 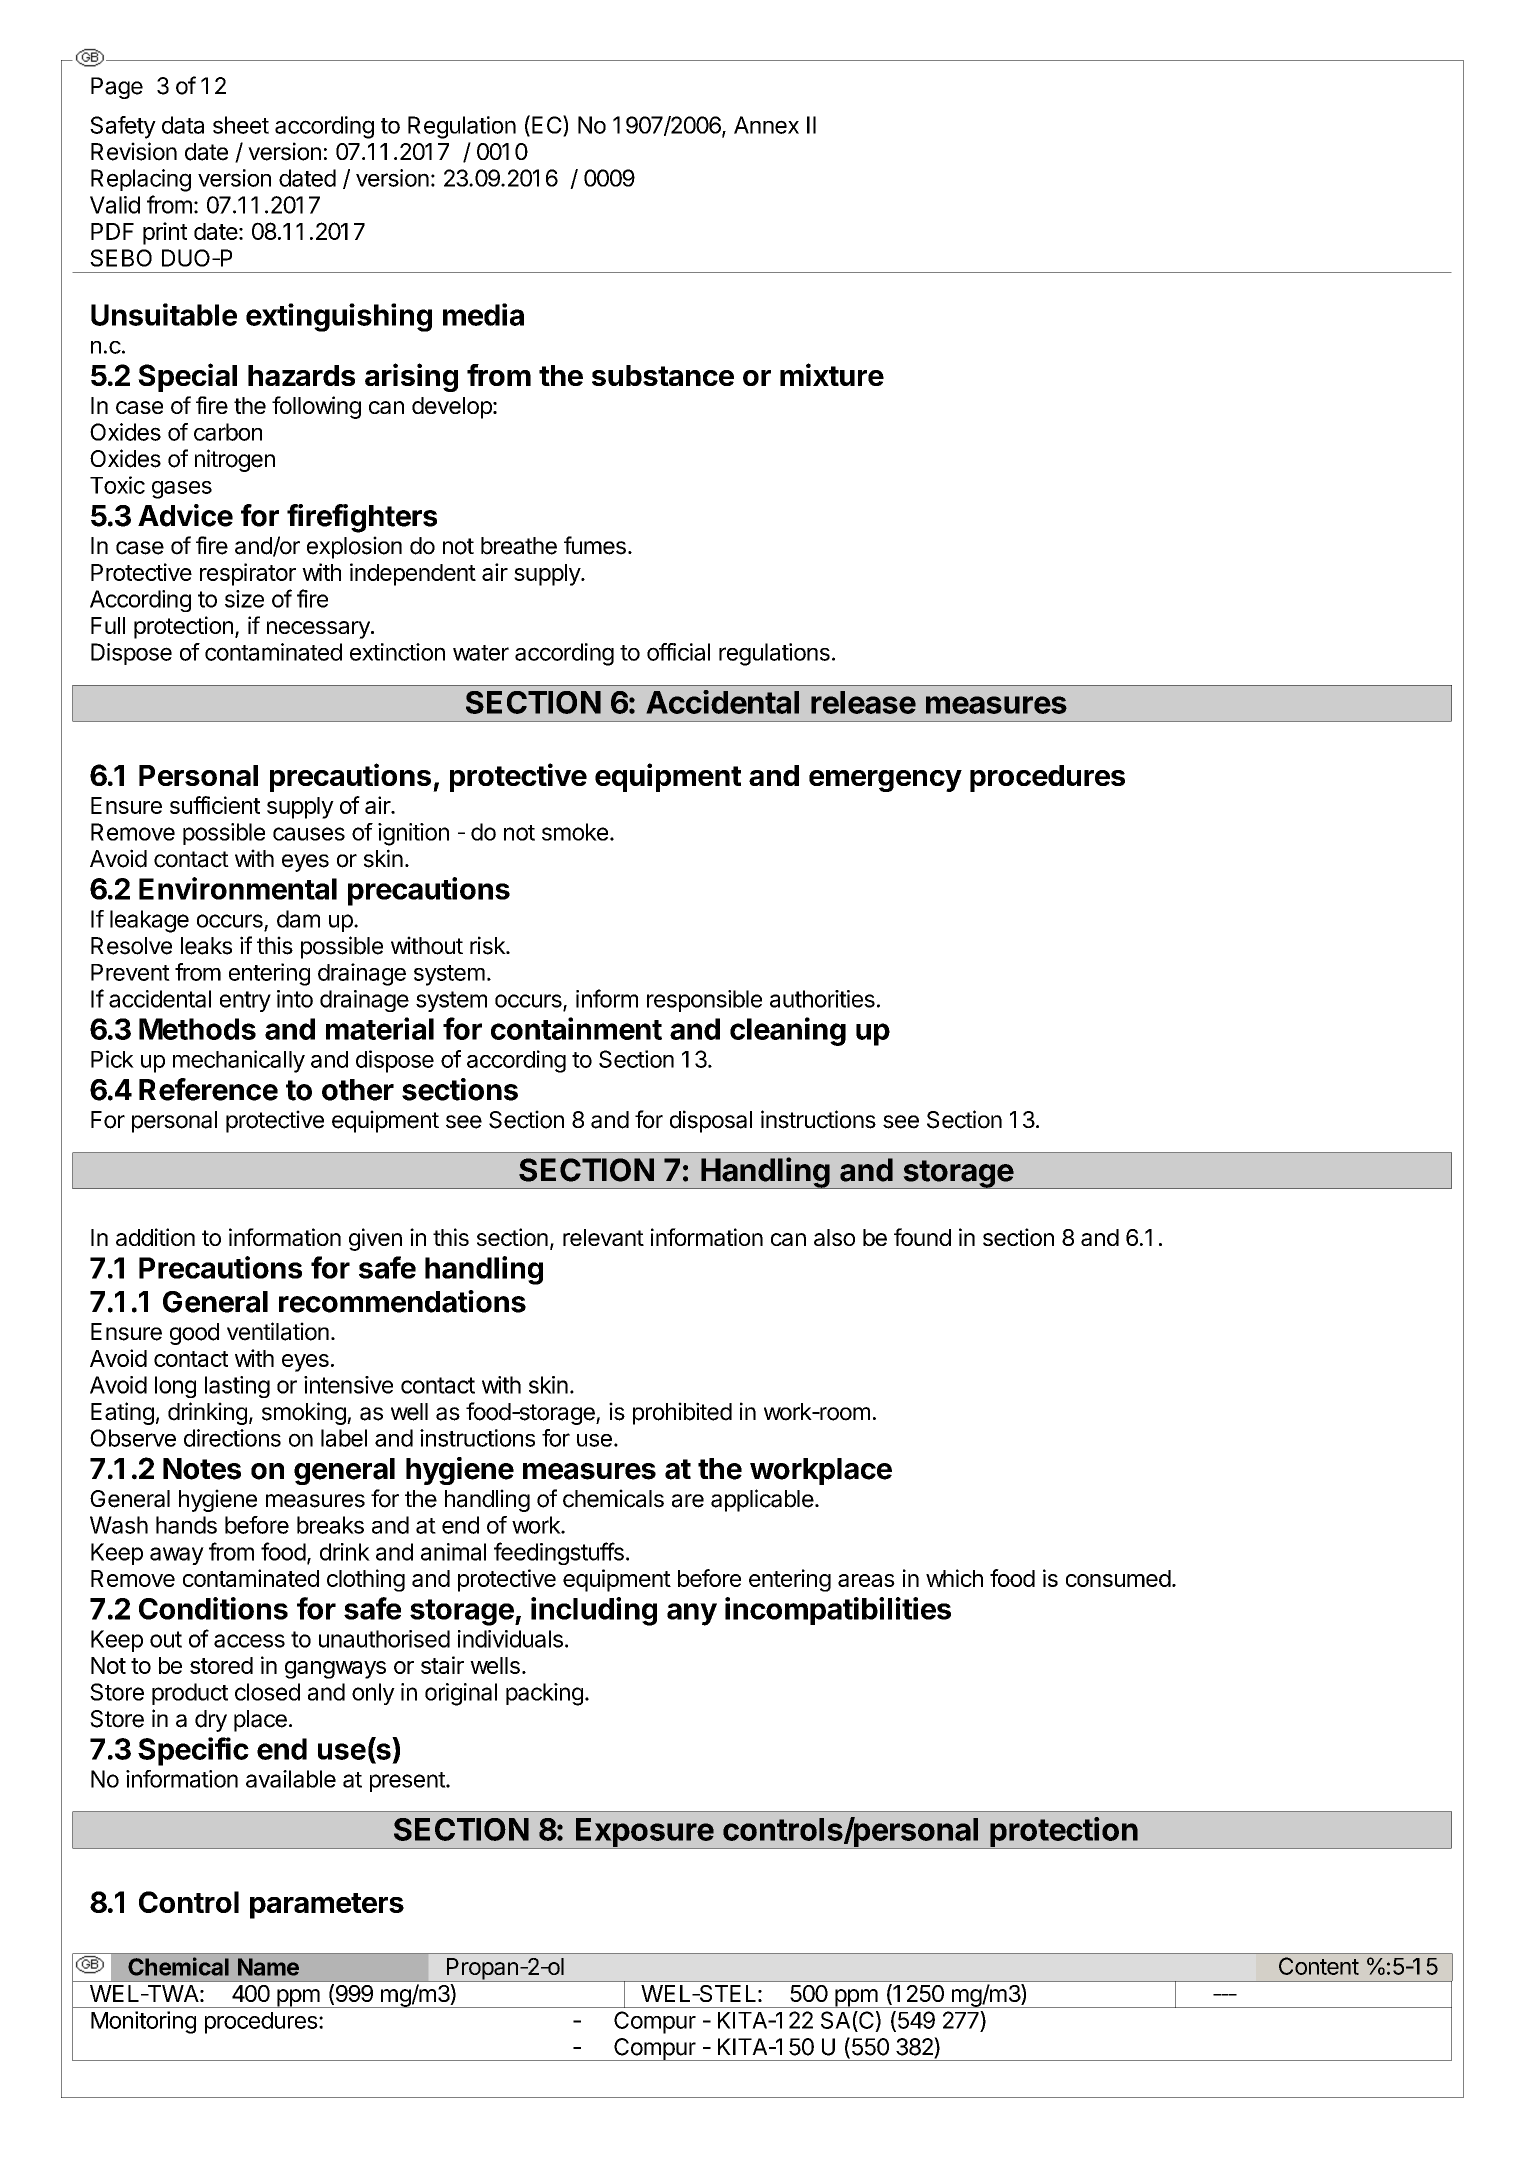 What do you see at coordinates (704, 1001) in the screenshot?
I see `responsible` at bounding box center [704, 1001].
